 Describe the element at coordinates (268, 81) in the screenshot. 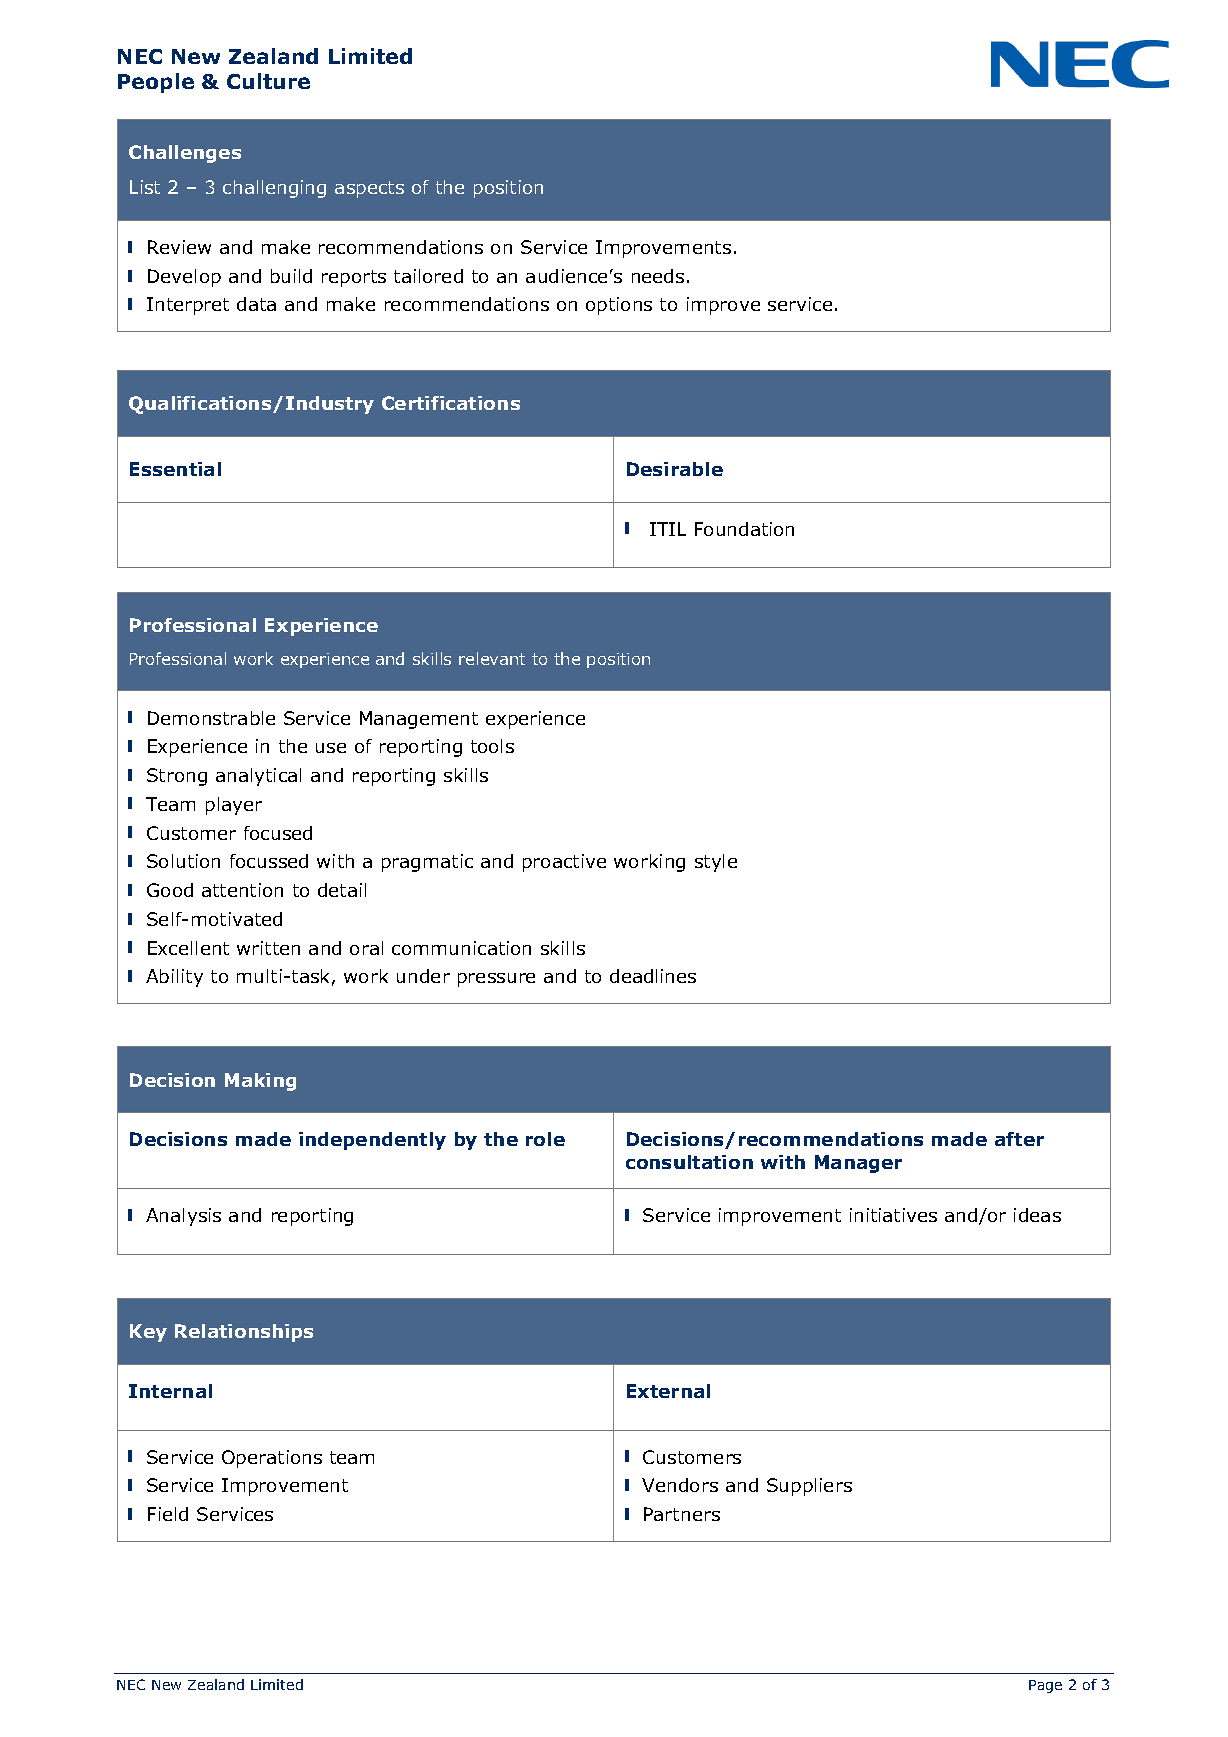

I see `Culture` at that location.
